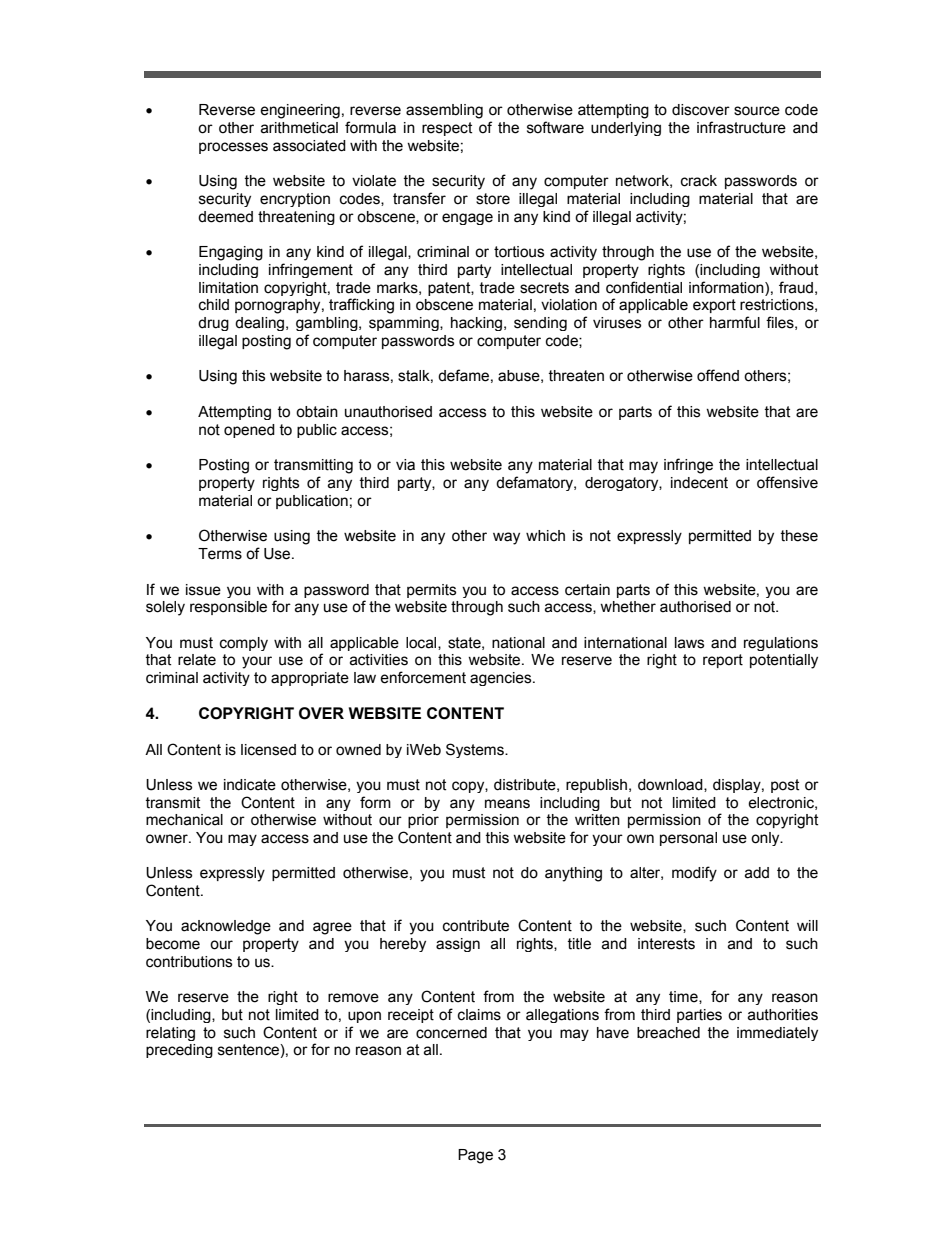  What do you see at coordinates (476, 926) in the image?
I see `contribute` at bounding box center [476, 926].
